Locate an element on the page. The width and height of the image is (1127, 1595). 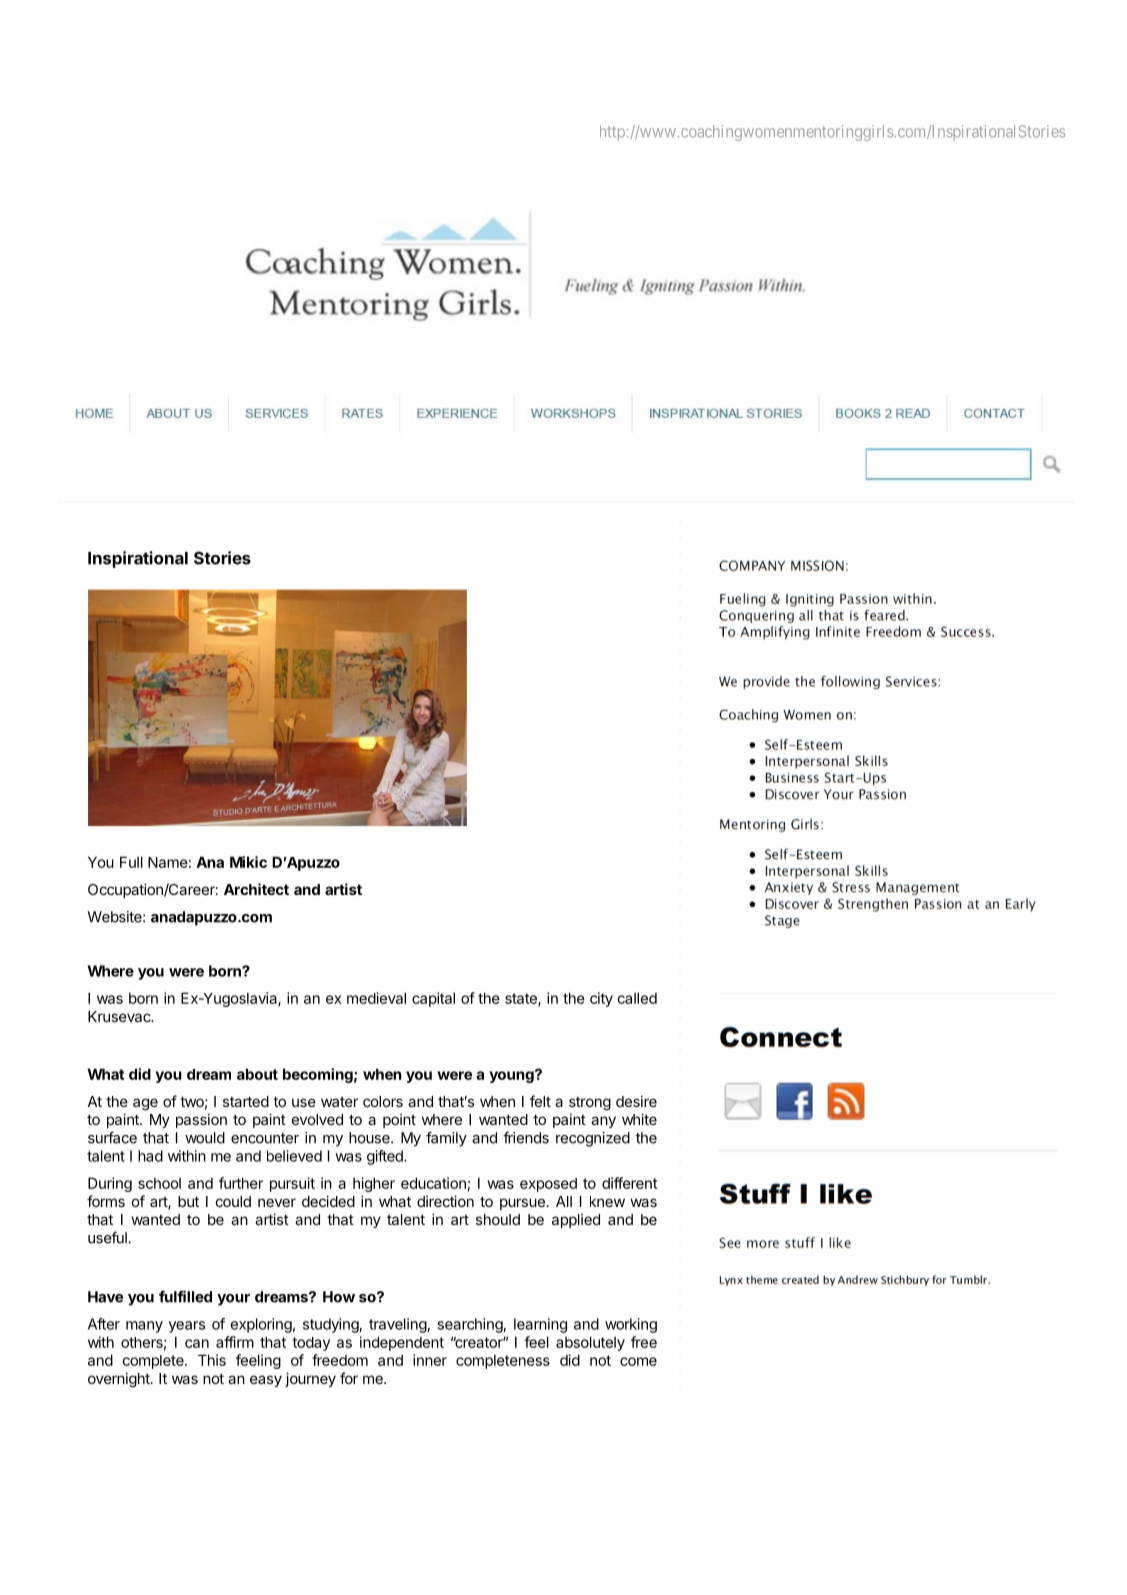
Name is located at coordinates (168, 862).
